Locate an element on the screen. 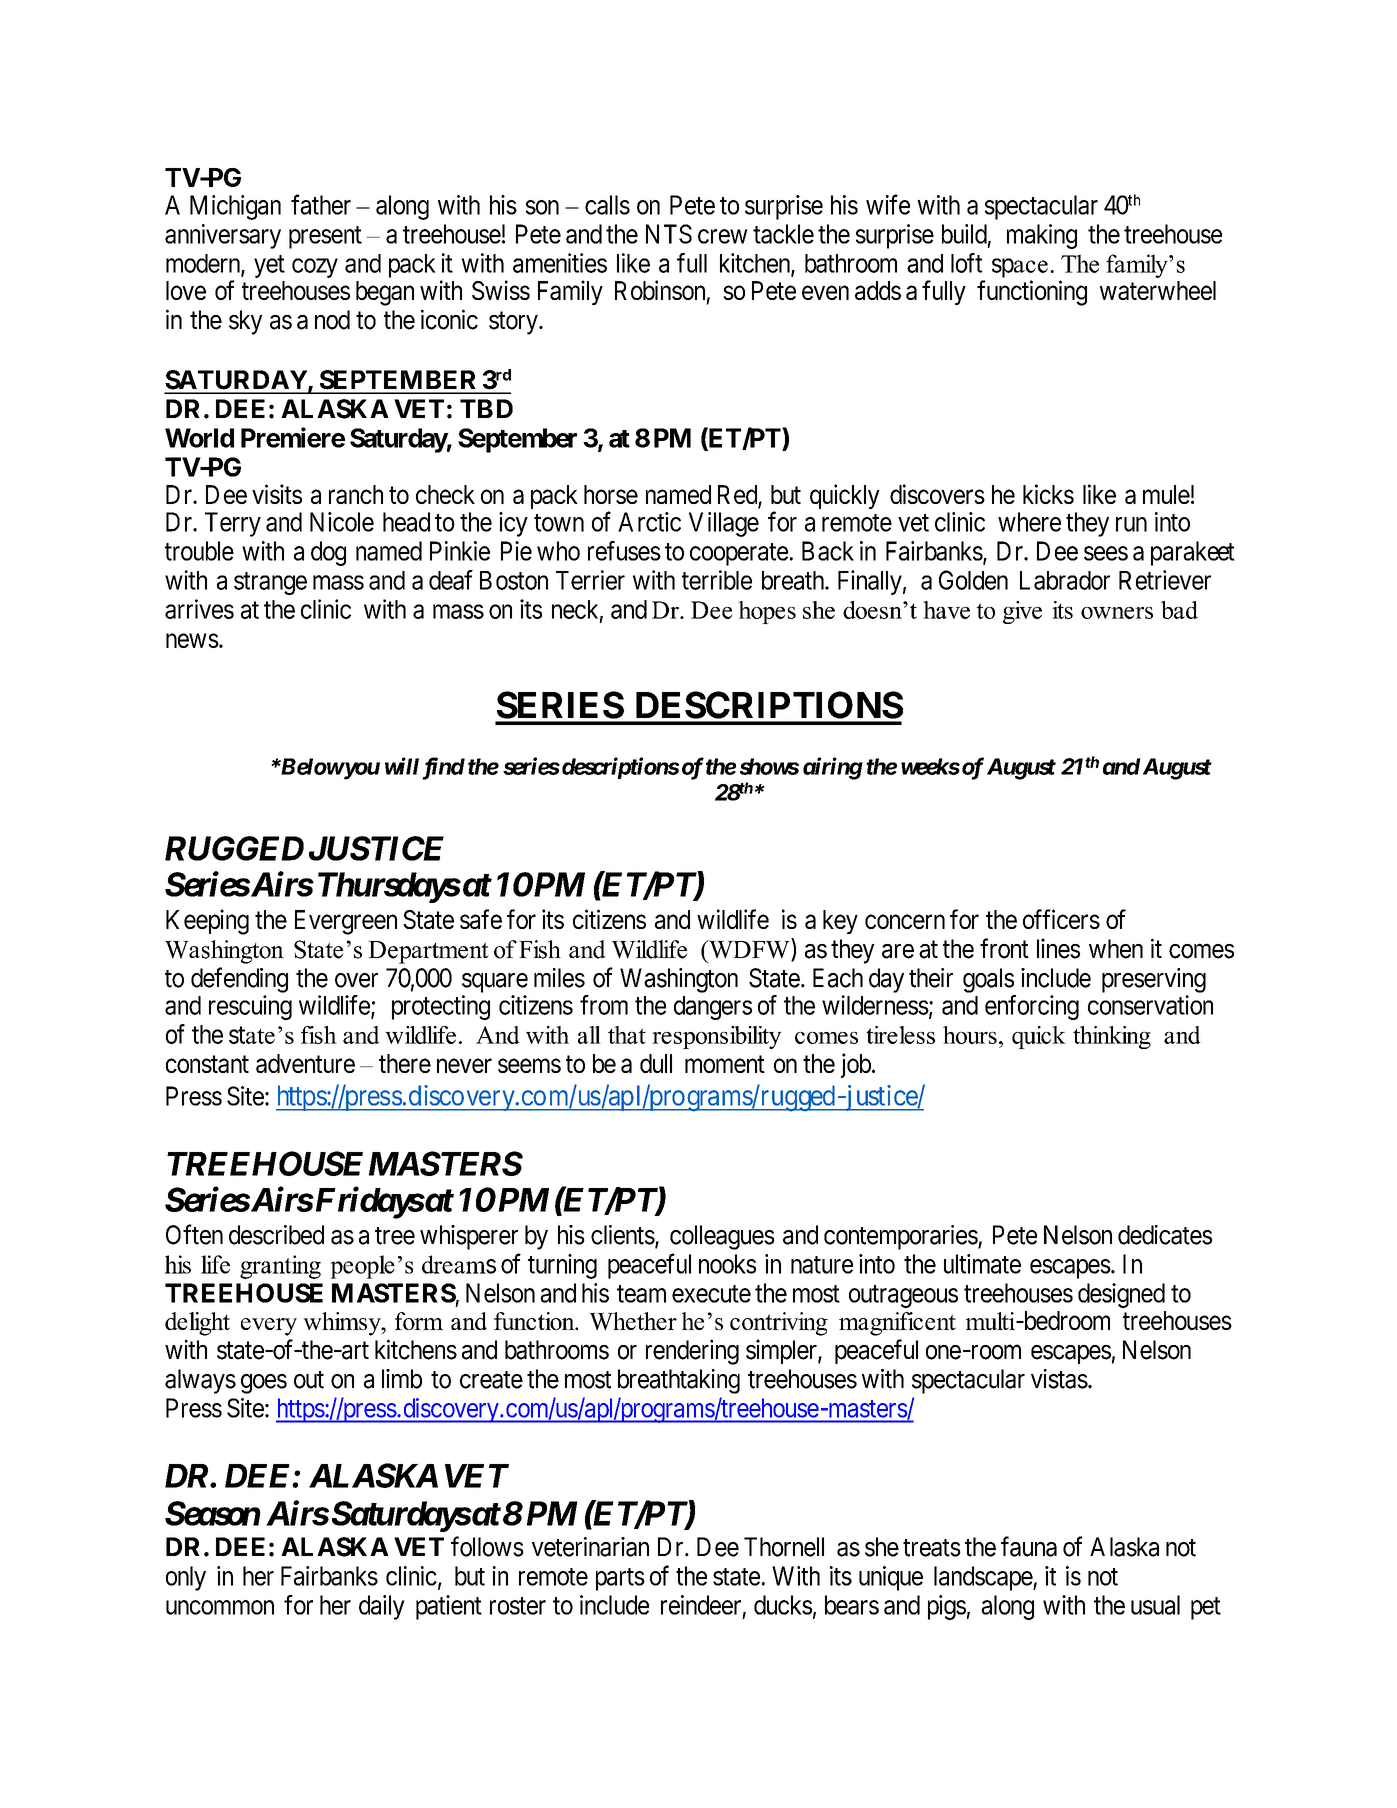  daily is located at coordinates (382, 1607).
